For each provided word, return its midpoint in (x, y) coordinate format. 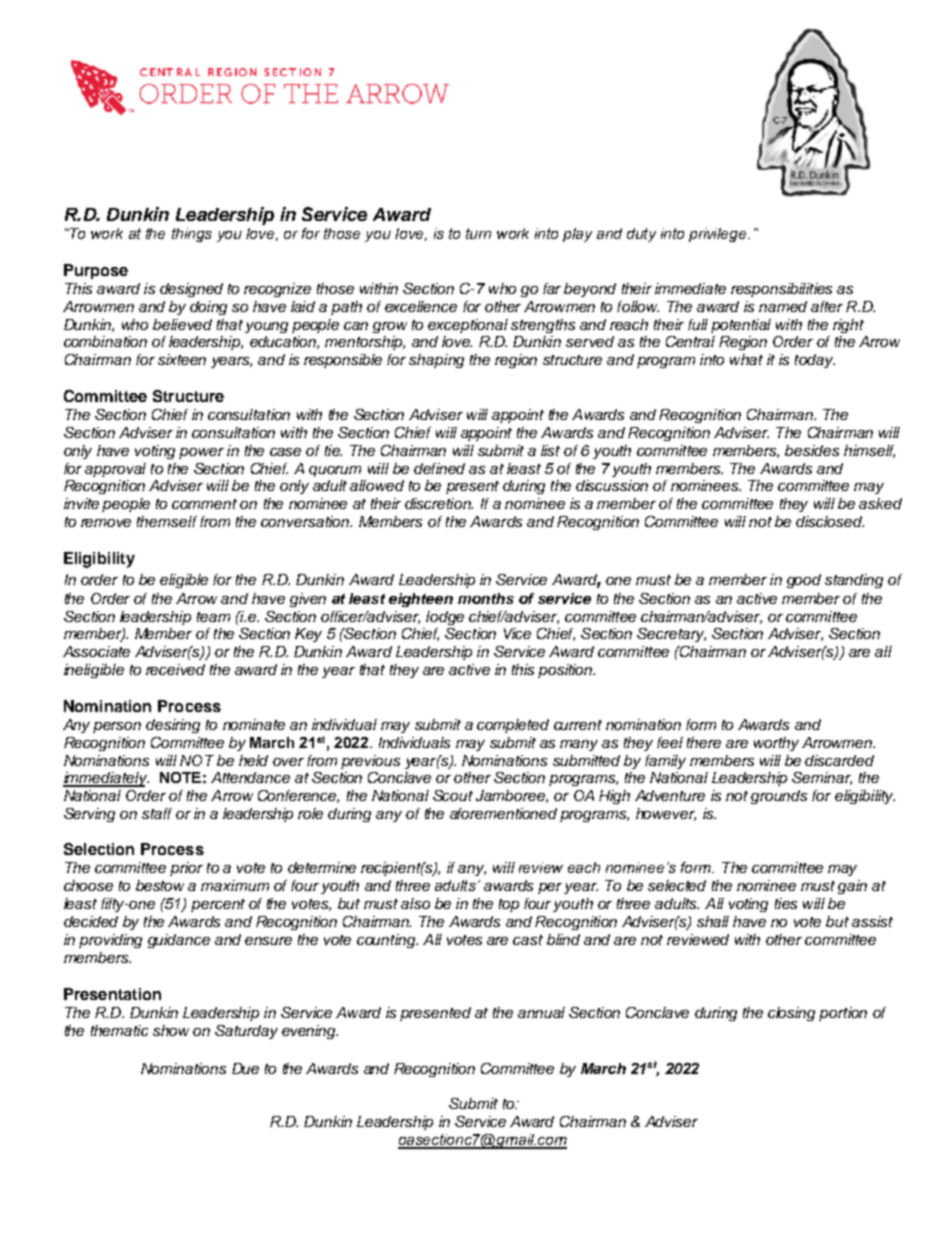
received (175, 669)
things (192, 235)
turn (478, 233)
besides (812, 450)
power (201, 453)
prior (186, 869)
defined (439, 468)
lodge (445, 618)
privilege (719, 235)
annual (541, 1012)
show (171, 1030)
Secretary (671, 635)
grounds (779, 797)
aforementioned (503, 813)
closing (791, 1014)
